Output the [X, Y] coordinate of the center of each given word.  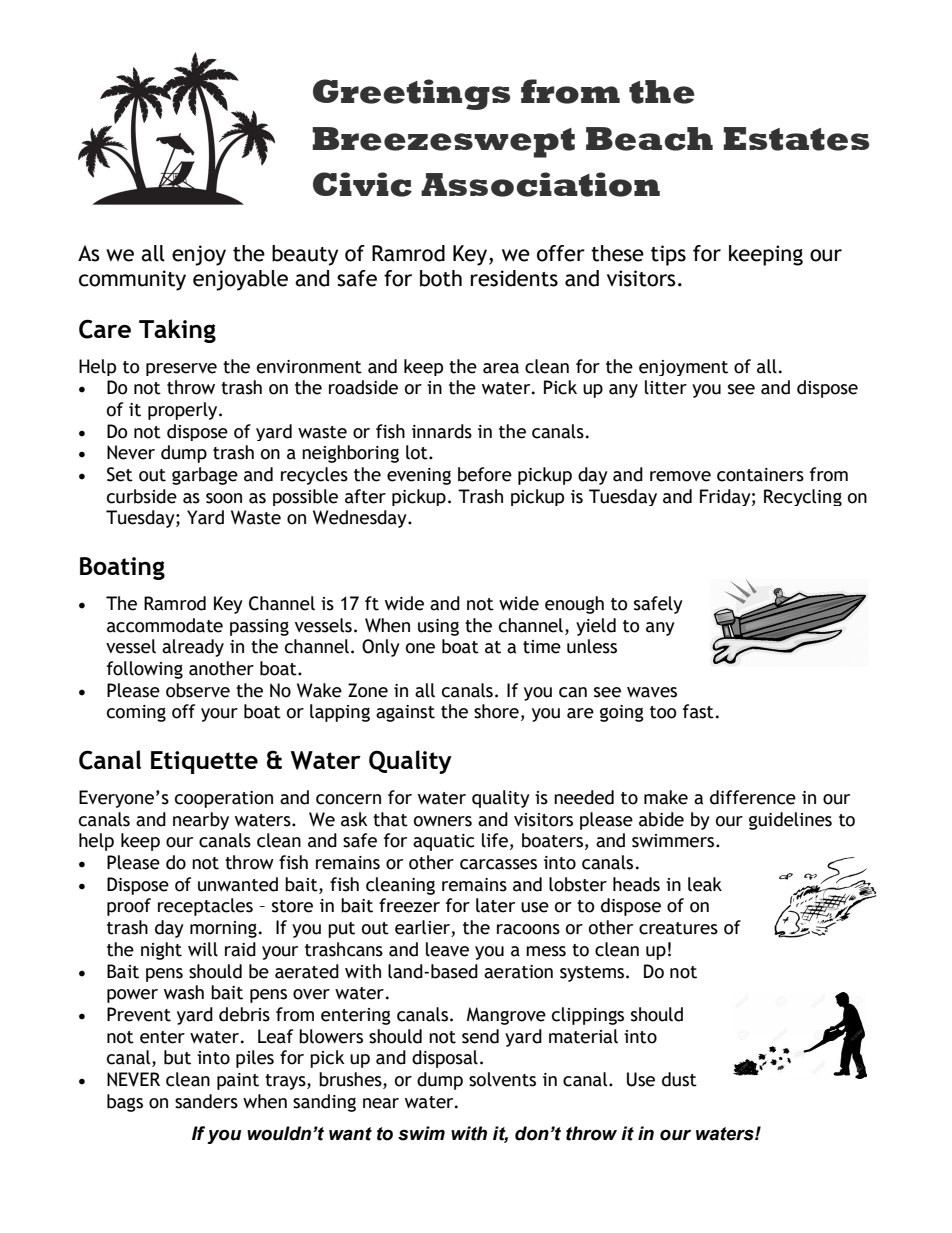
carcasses [498, 864]
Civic [362, 184]
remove [680, 476]
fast [698, 711]
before [485, 474]
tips [668, 255]
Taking [177, 331]
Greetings [412, 94]
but [177, 1057]
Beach [649, 139]
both [441, 278]
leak [705, 884]
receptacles [205, 907]
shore [496, 711]
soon [224, 498]
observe [198, 690]
